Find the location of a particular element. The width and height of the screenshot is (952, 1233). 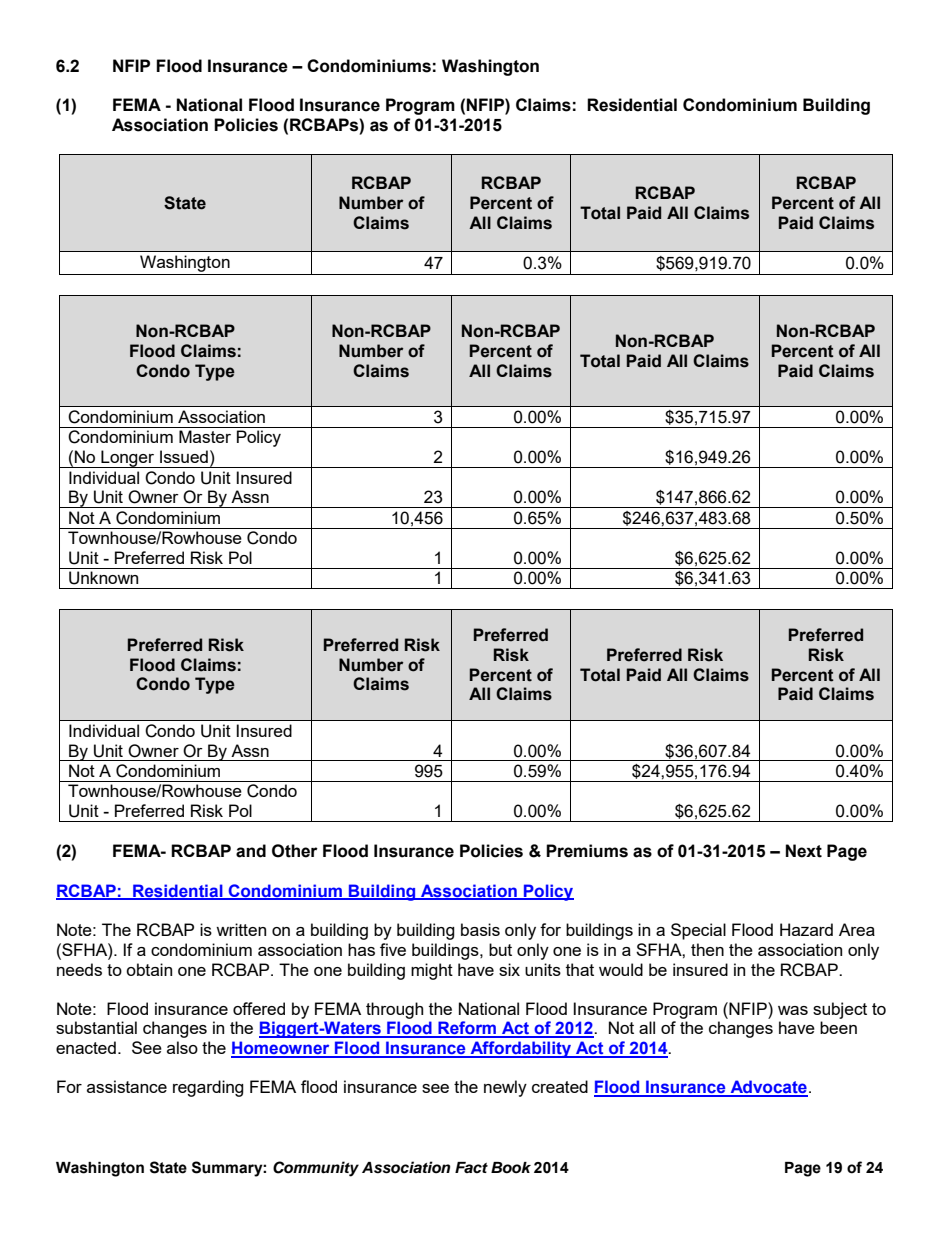

basis is located at coordinates (480, 929).
